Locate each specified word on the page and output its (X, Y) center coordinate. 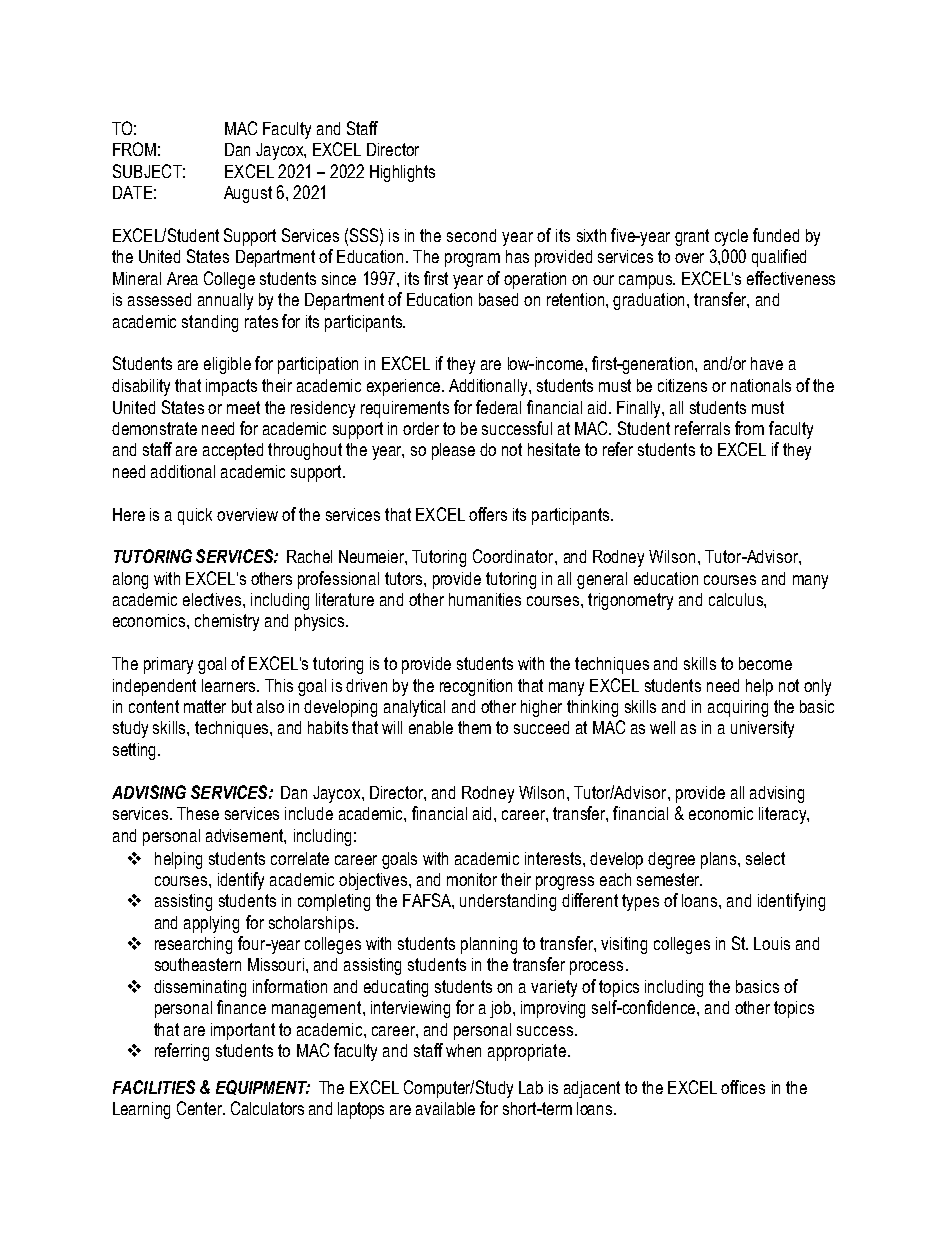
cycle (731, 237)
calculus (737, 599)
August (248, 194)
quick (195, 516)
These (198, 813)
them (474, 727)
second (471, 235)
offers (488, 514)
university (762, 729)
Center (201, 1108)
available (445, 1108)
